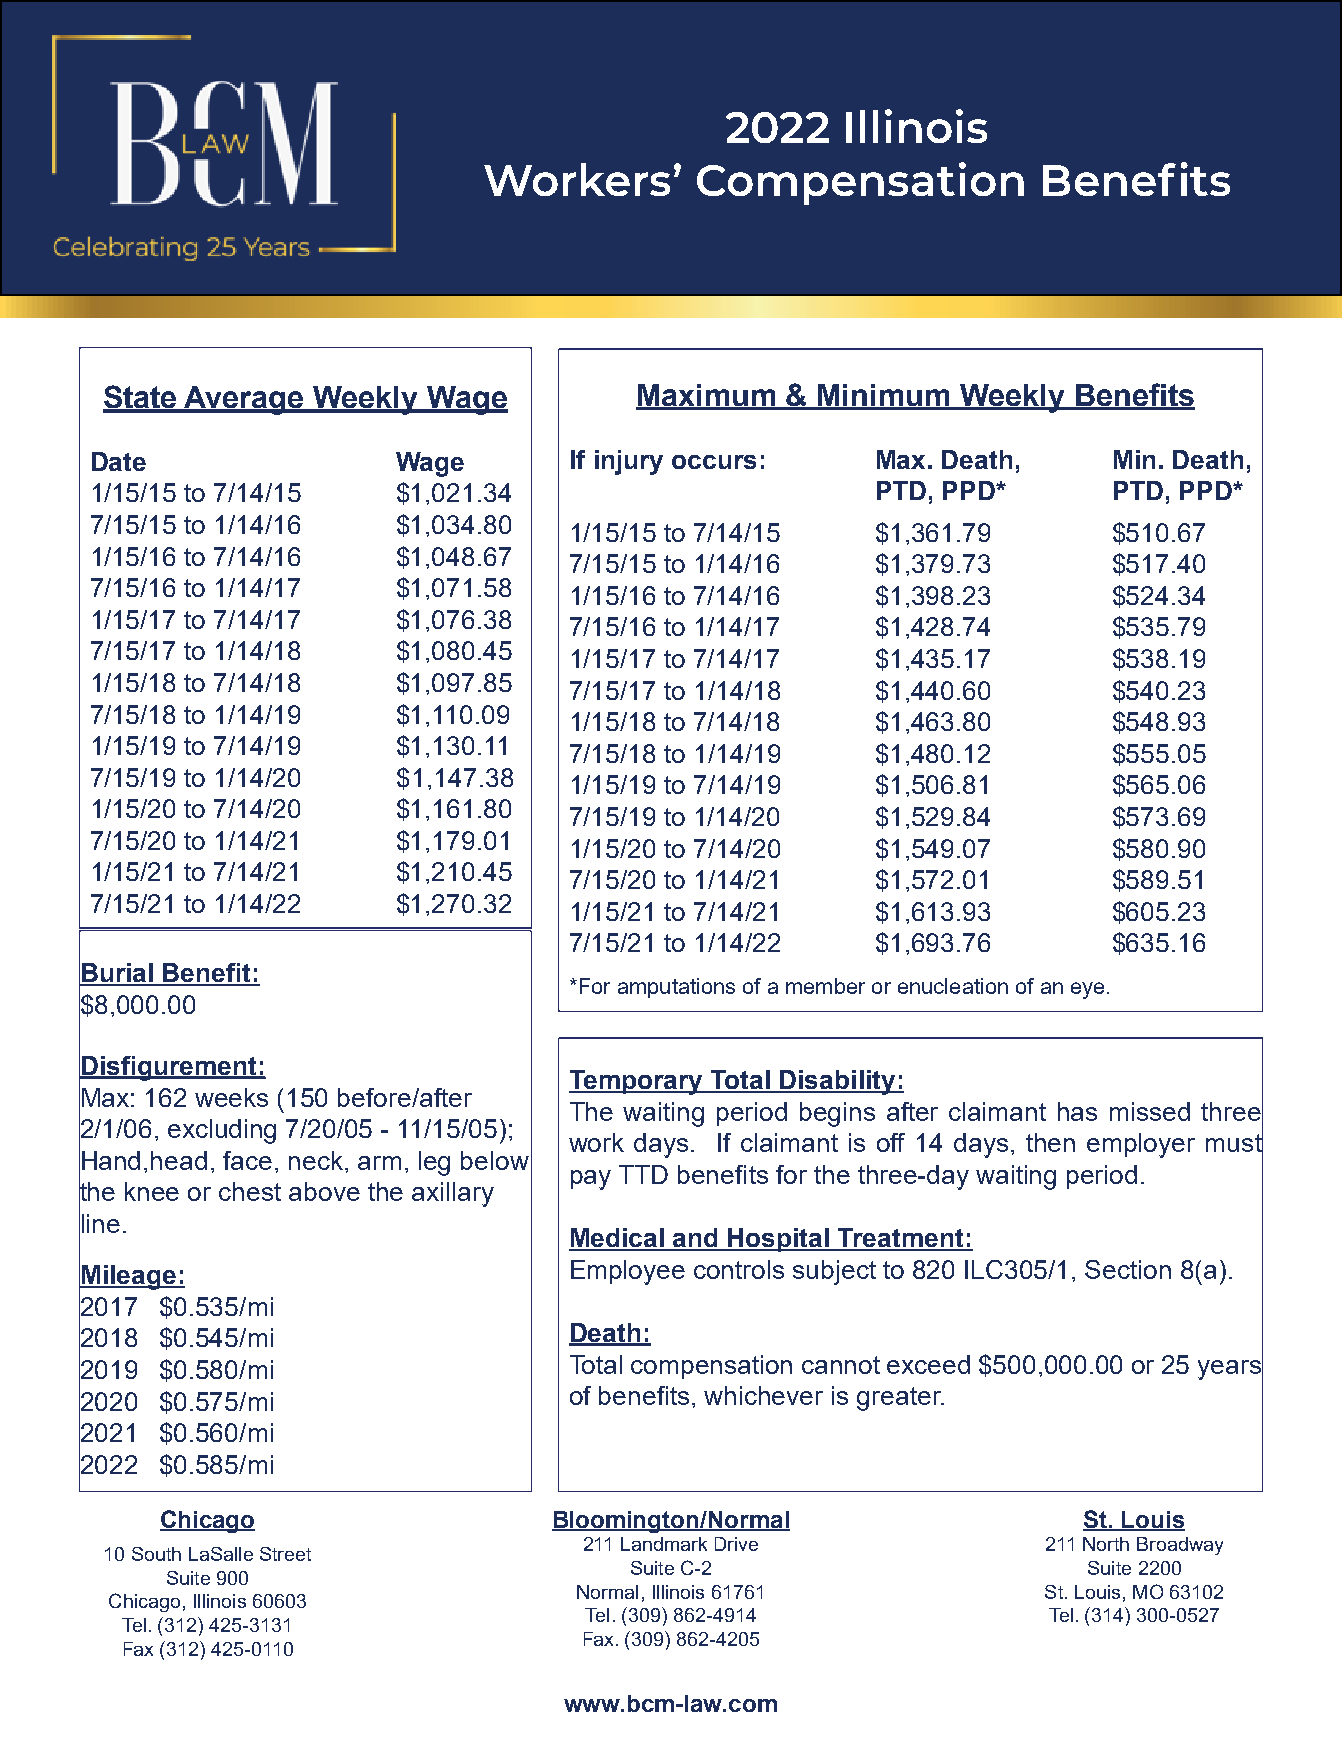  I want to click on weeks, so click(231, 1097).
